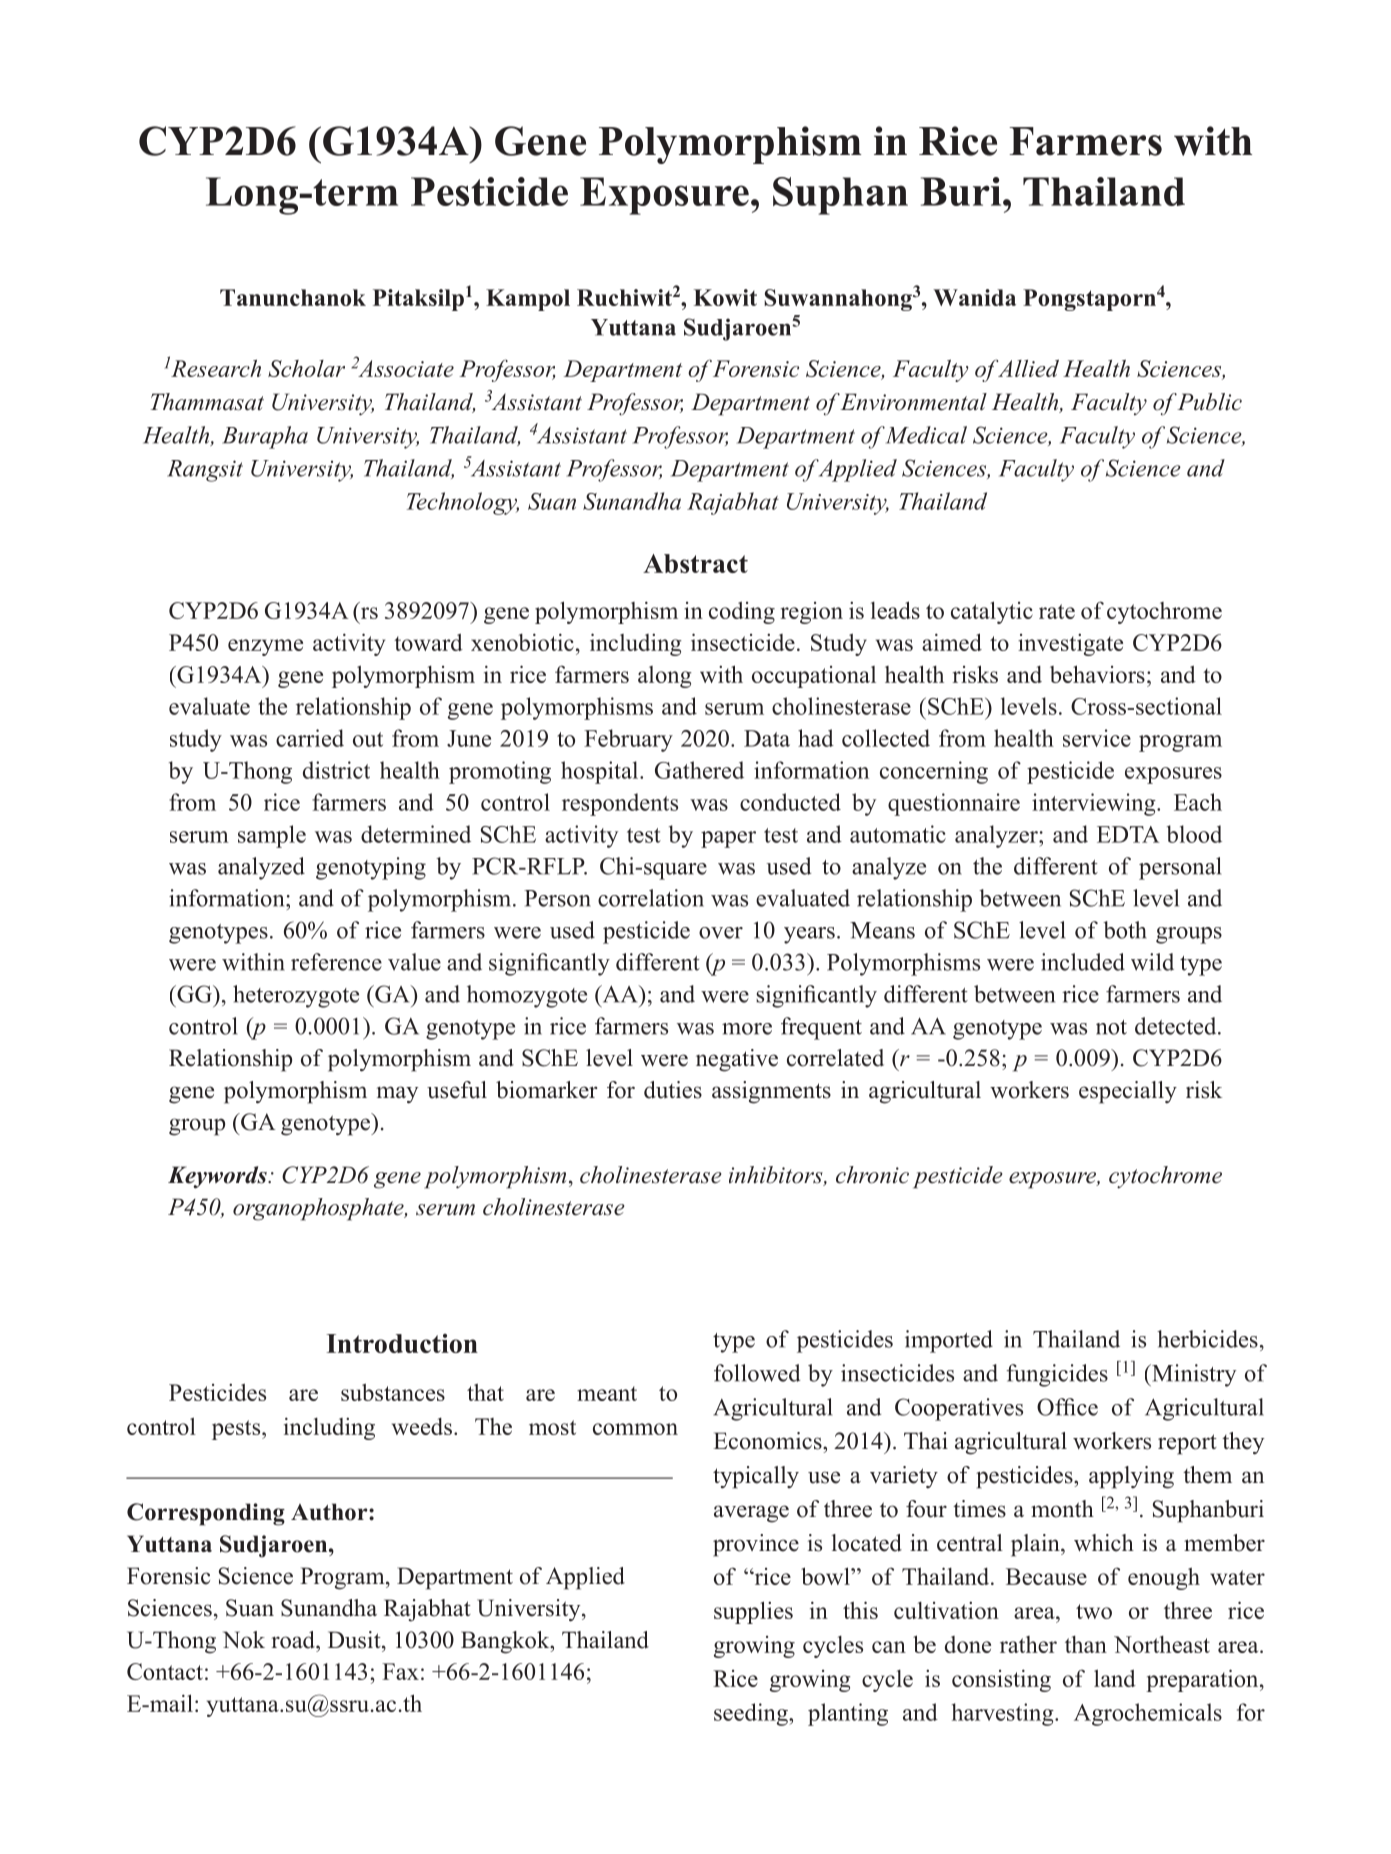 The image size is (1391, 1854). What do you see at coordinates (913, 402) in the image?
I see `Environmental` at bounding box center [913, 402].
